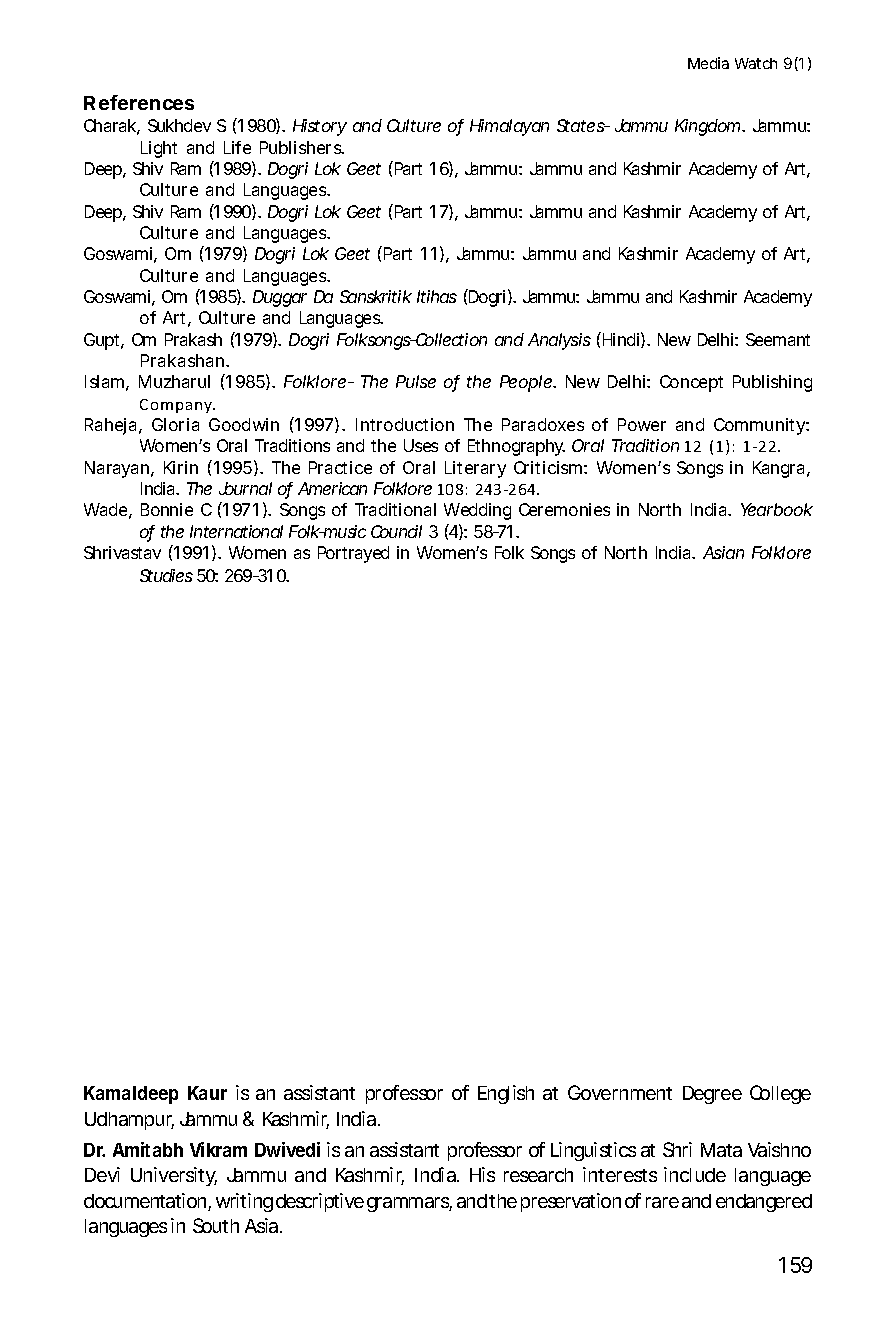 This image has width=896, height=1343. I want to click on include, so click(695, 1174).
